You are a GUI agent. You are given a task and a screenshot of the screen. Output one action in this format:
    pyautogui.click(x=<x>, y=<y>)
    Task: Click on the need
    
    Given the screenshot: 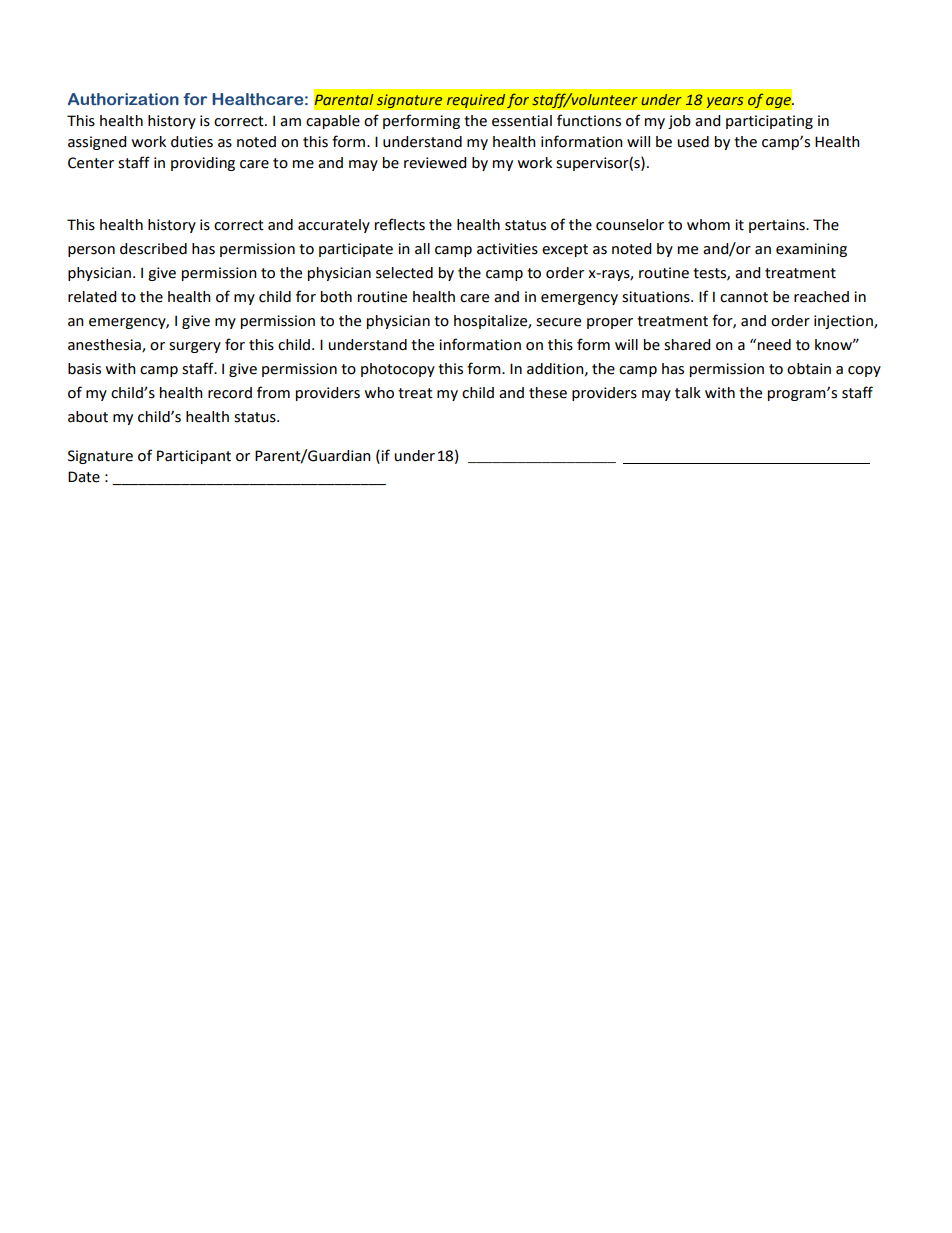 What is the action you would take?
    pyautogui.click(x=774, y=345)
